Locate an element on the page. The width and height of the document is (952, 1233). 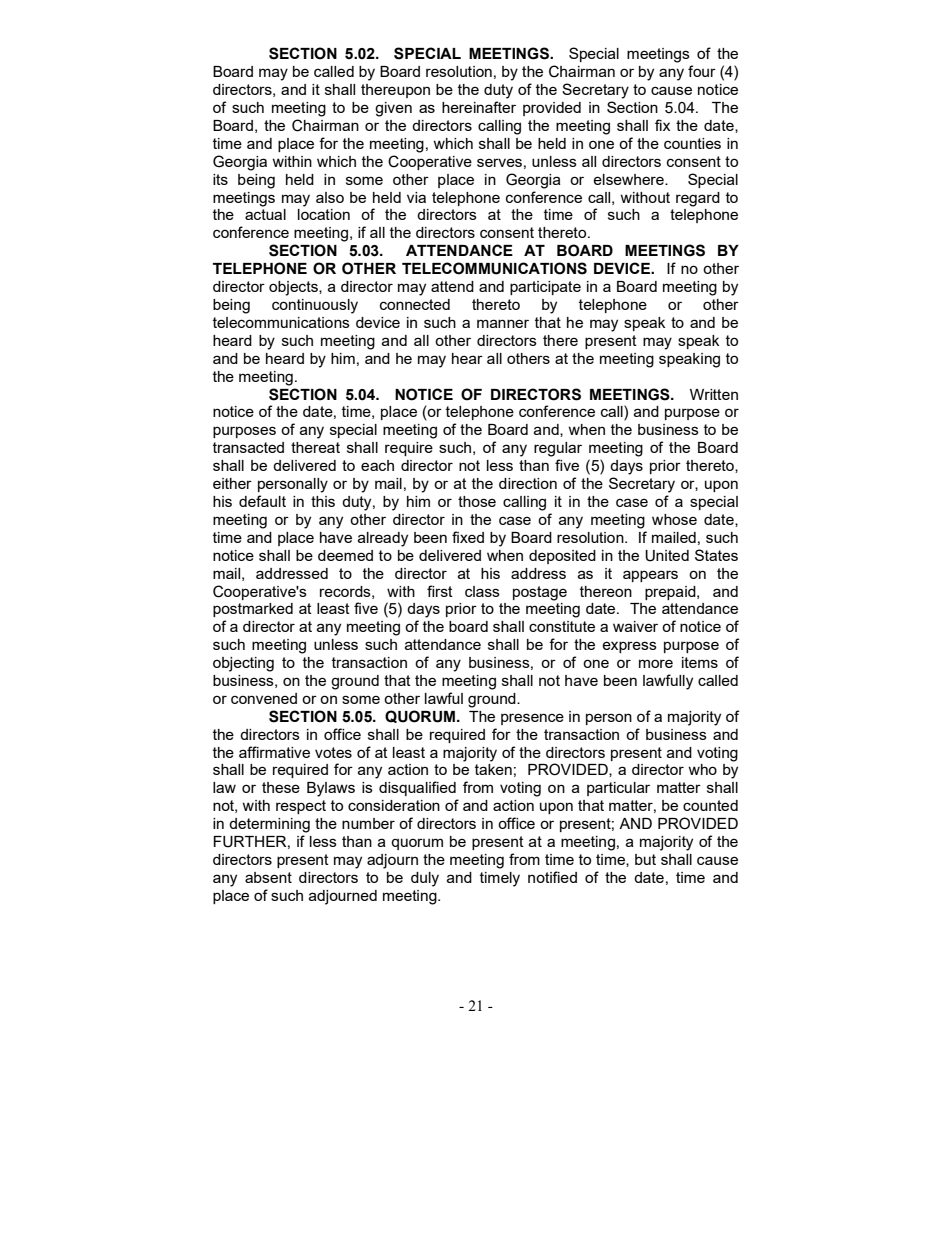
absent is located at coordinates (268, 877).
